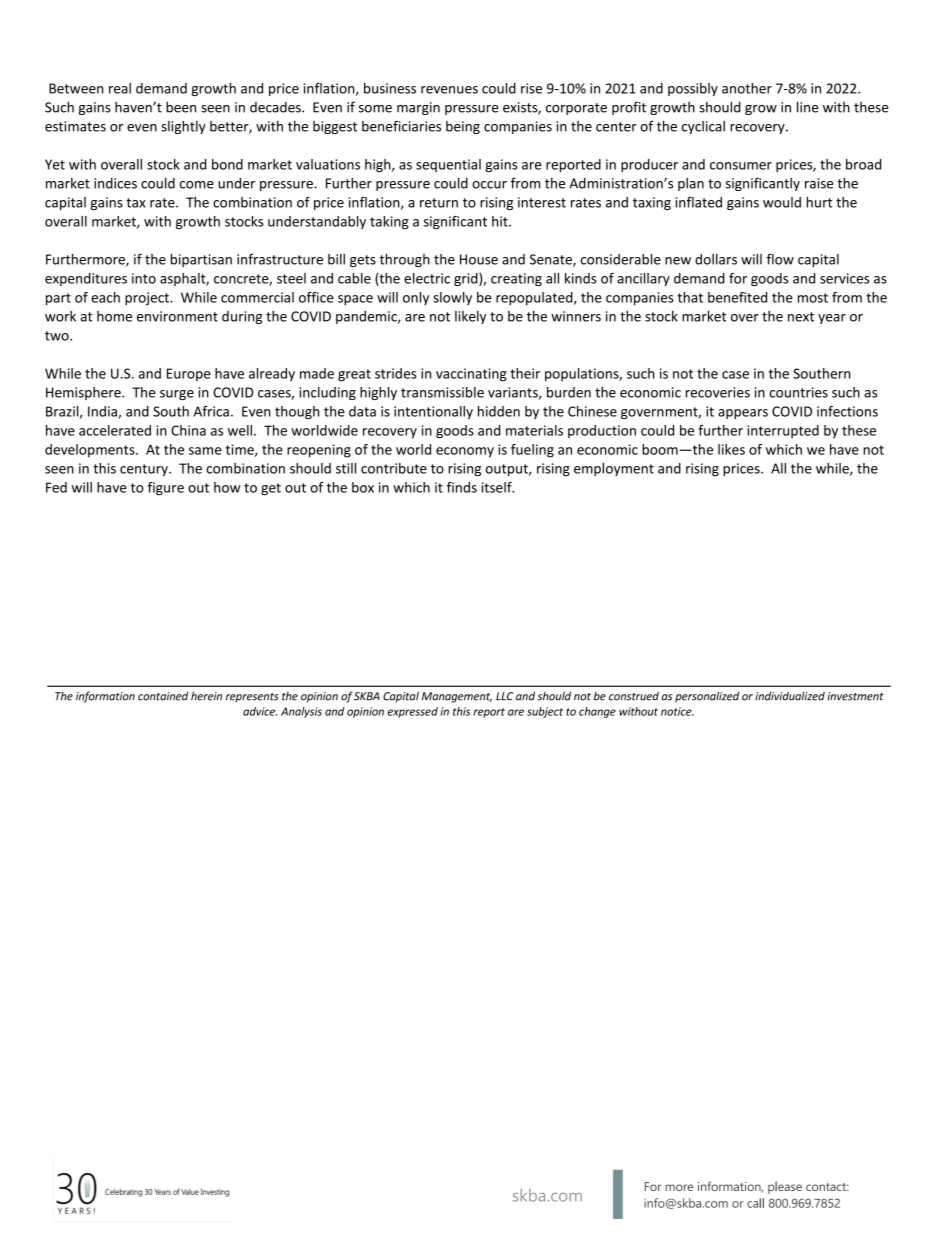 This document has height=1233, width=952. What do you see at coordinates (677, 711) in the document?
I see `notice` at bounding box center [677, 711].
